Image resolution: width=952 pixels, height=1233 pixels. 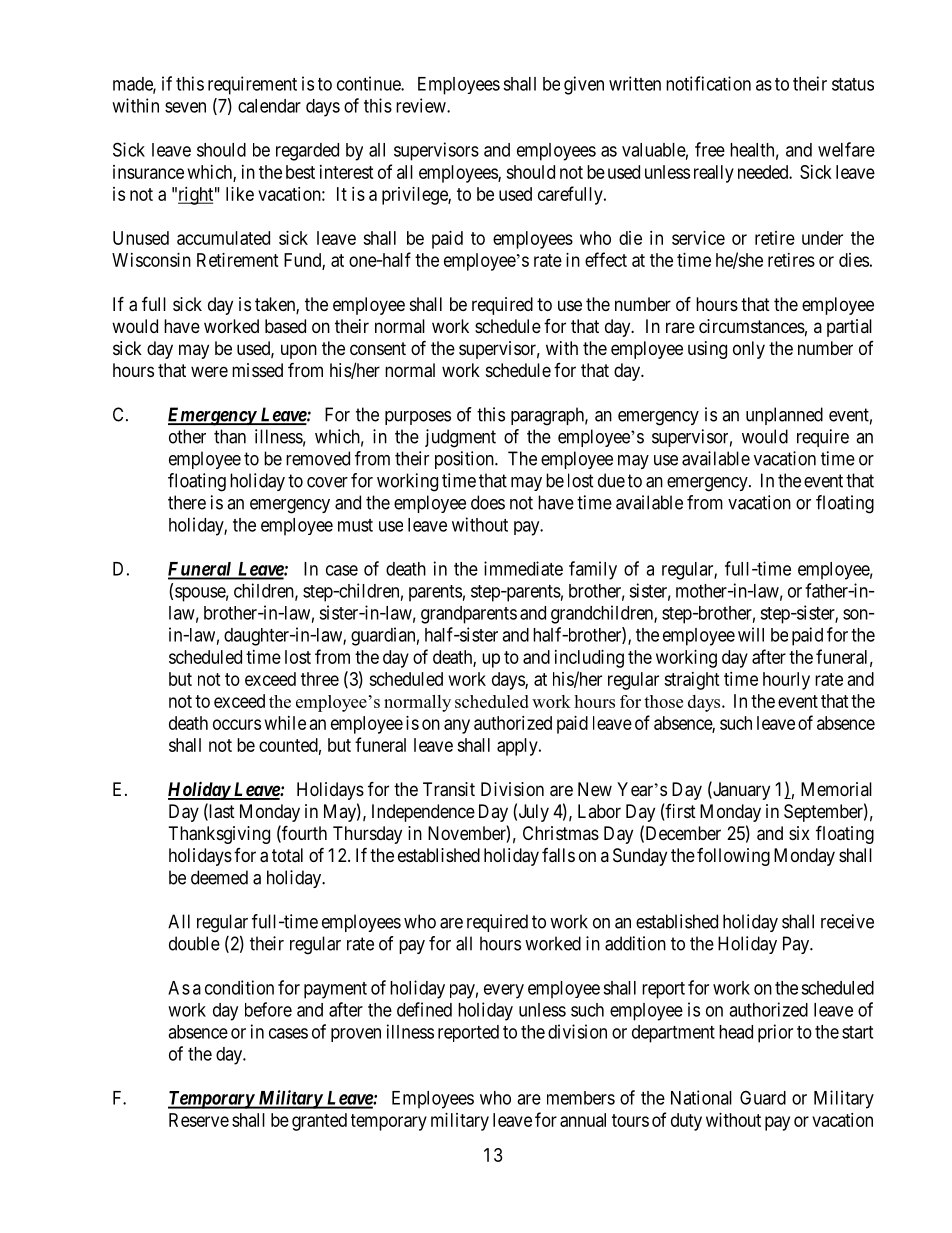 I want to click on members, so click(x=581, y=1098).
